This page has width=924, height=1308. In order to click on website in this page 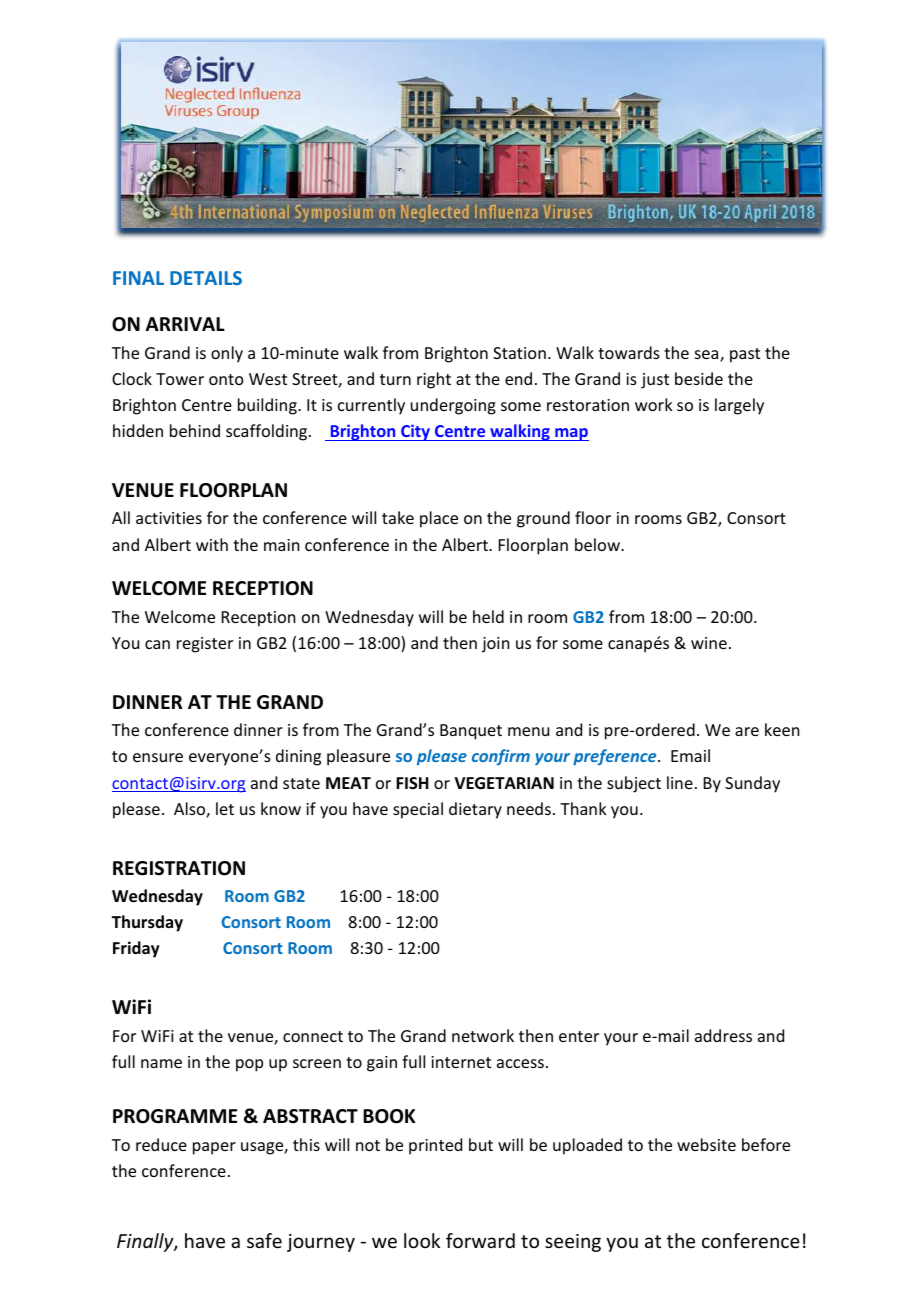, I will do `click(706, 1144)`.
